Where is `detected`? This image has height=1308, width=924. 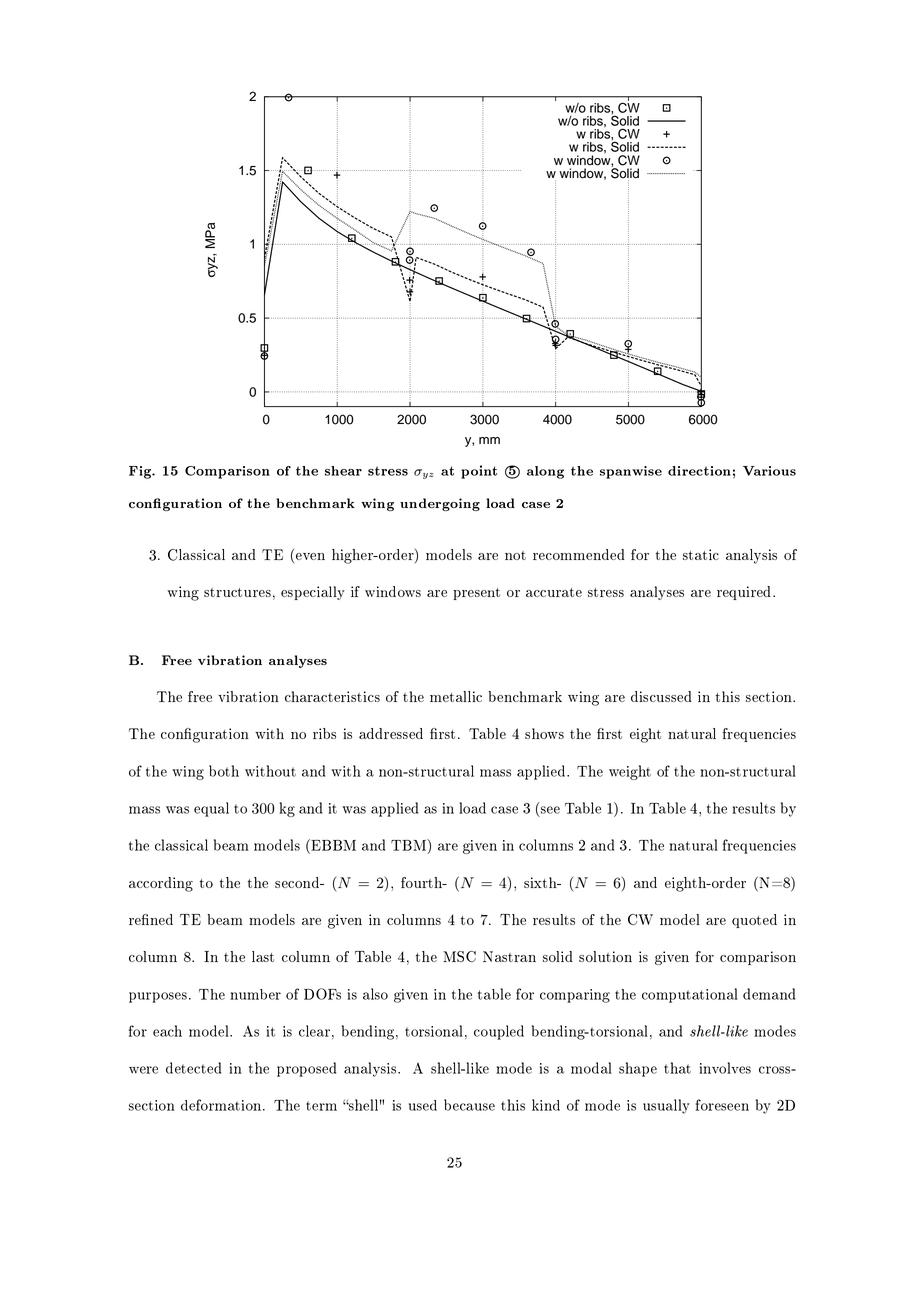
detected is located at coordinates (193, 1068).
